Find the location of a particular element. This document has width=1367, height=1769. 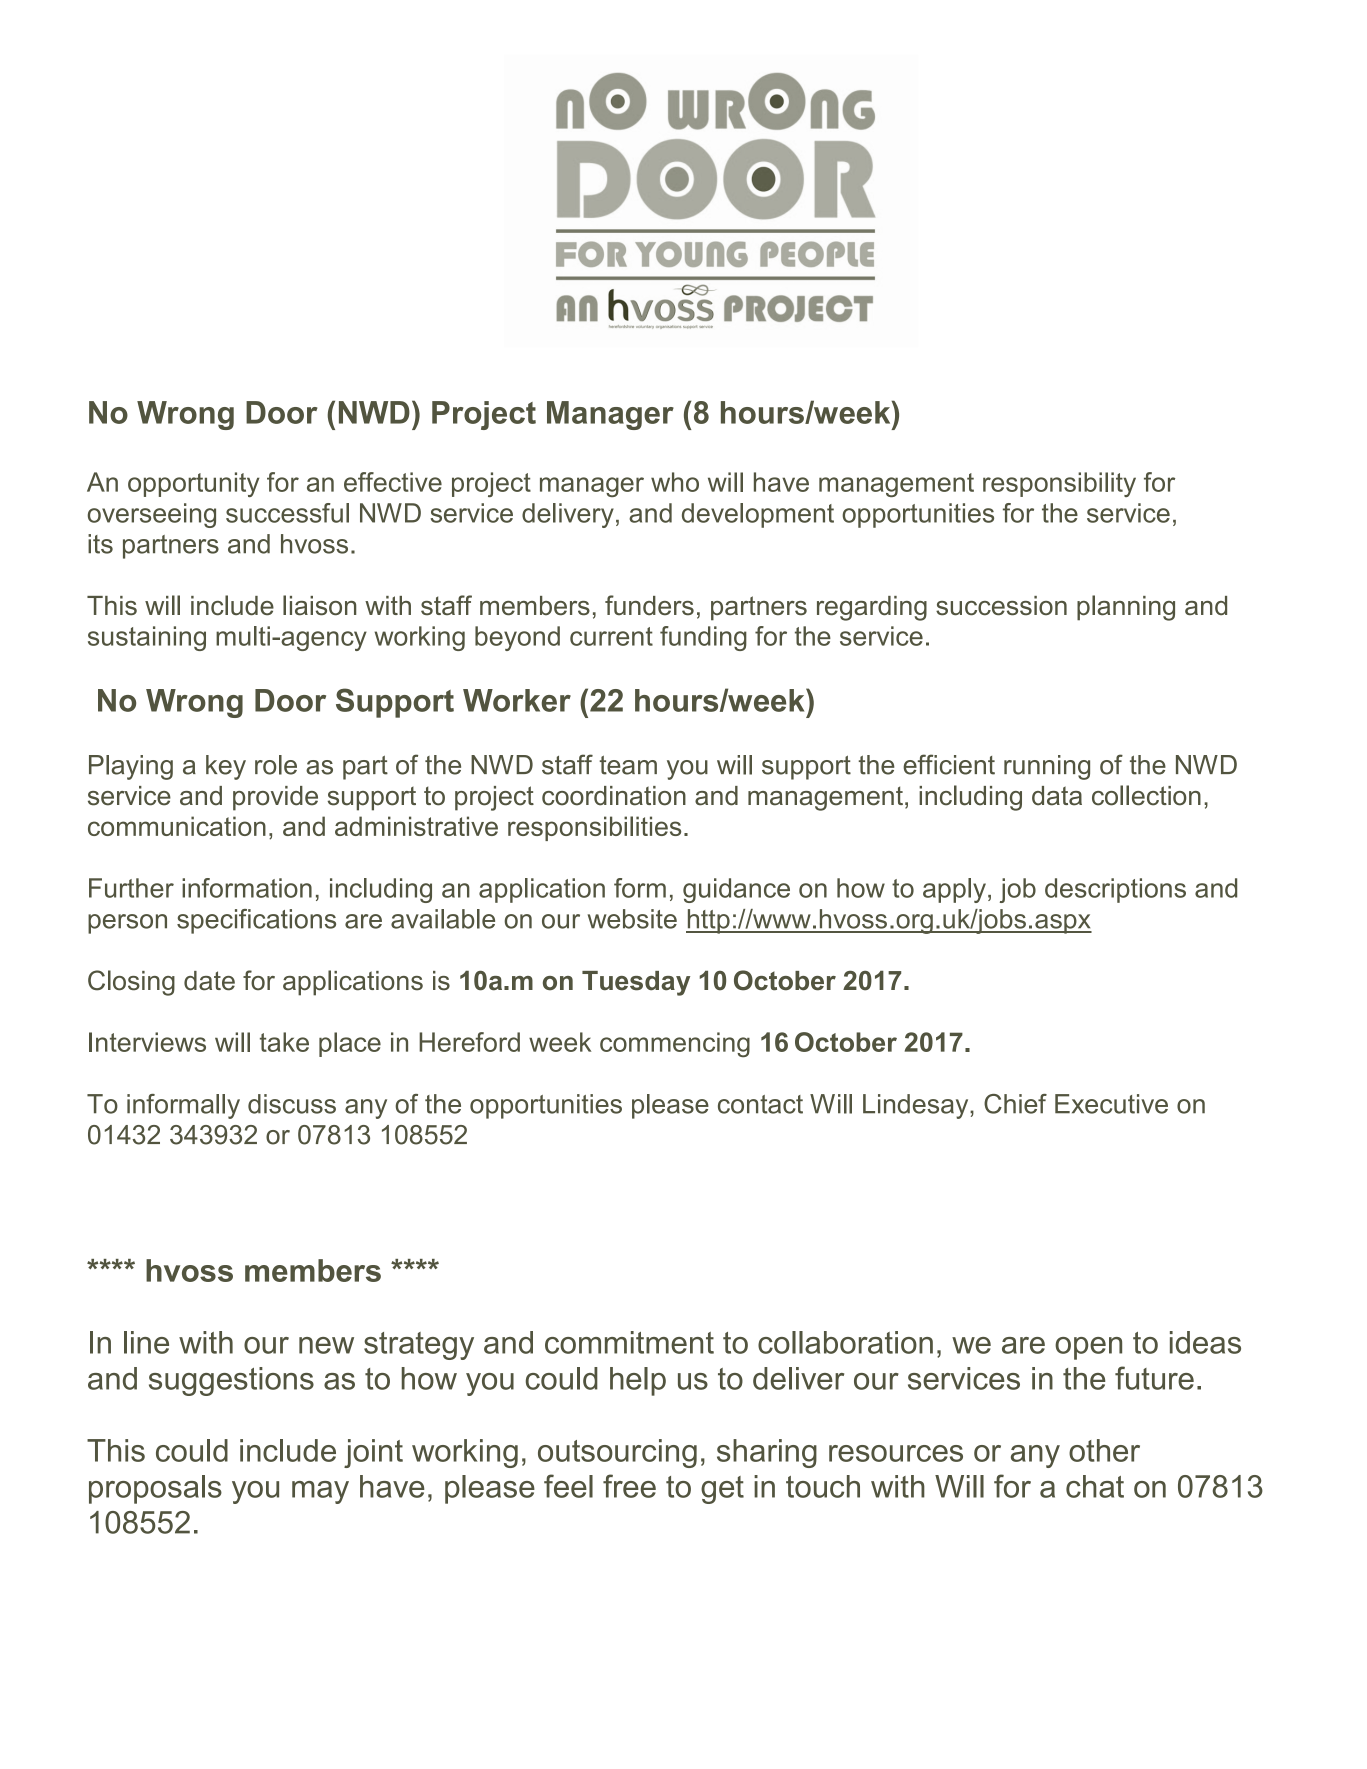

discuss is located at coordinates (292, 1104).
